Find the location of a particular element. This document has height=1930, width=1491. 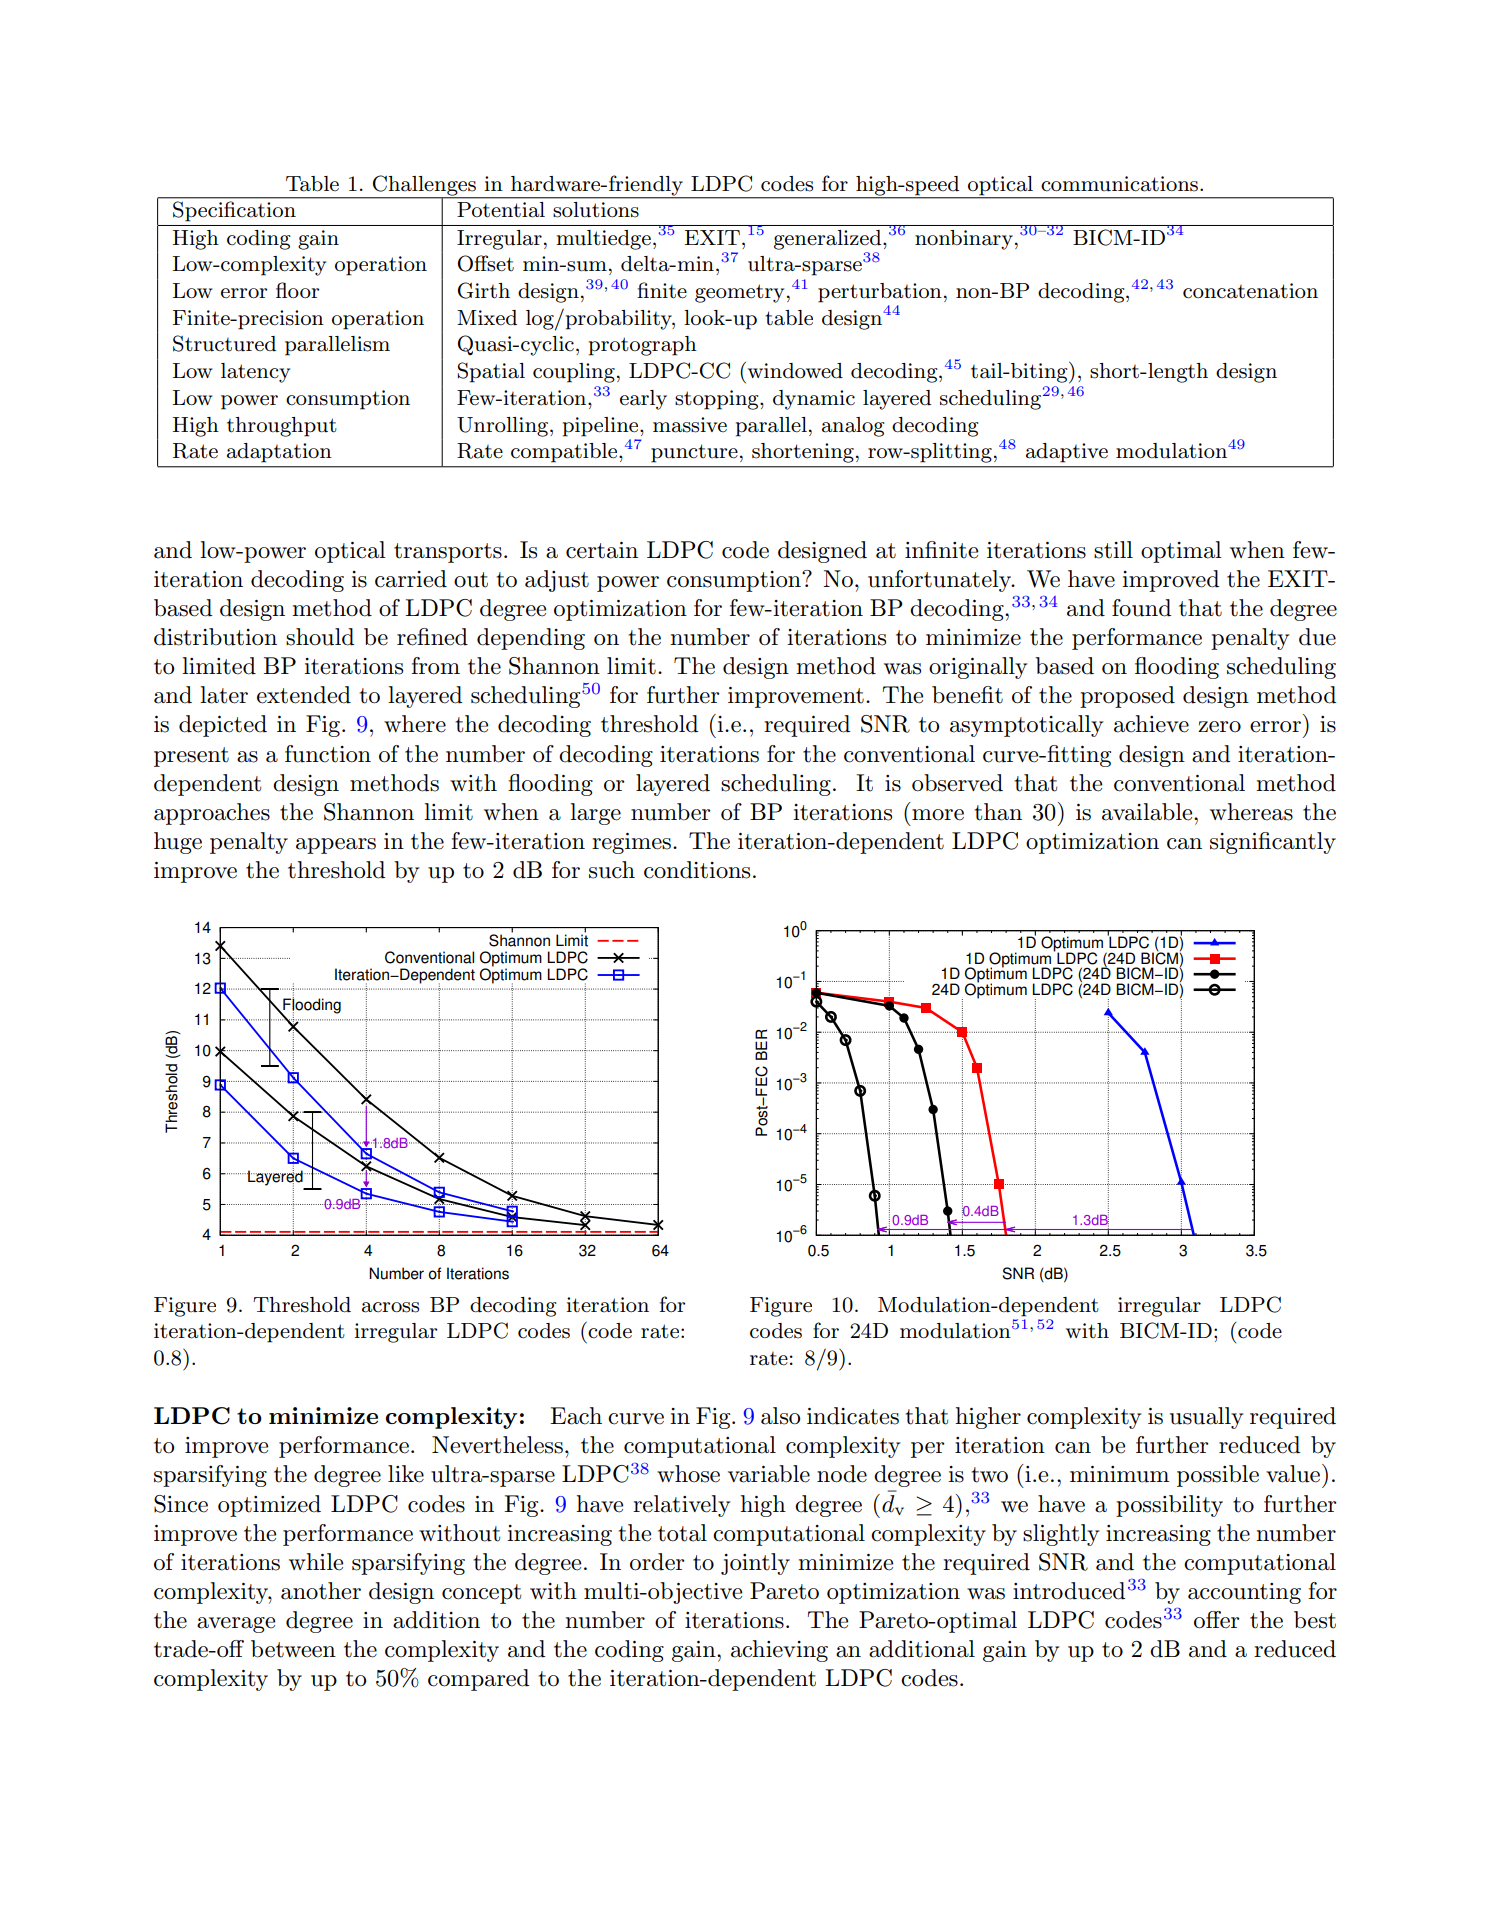

communications is located at coordinates (1119, 184).
